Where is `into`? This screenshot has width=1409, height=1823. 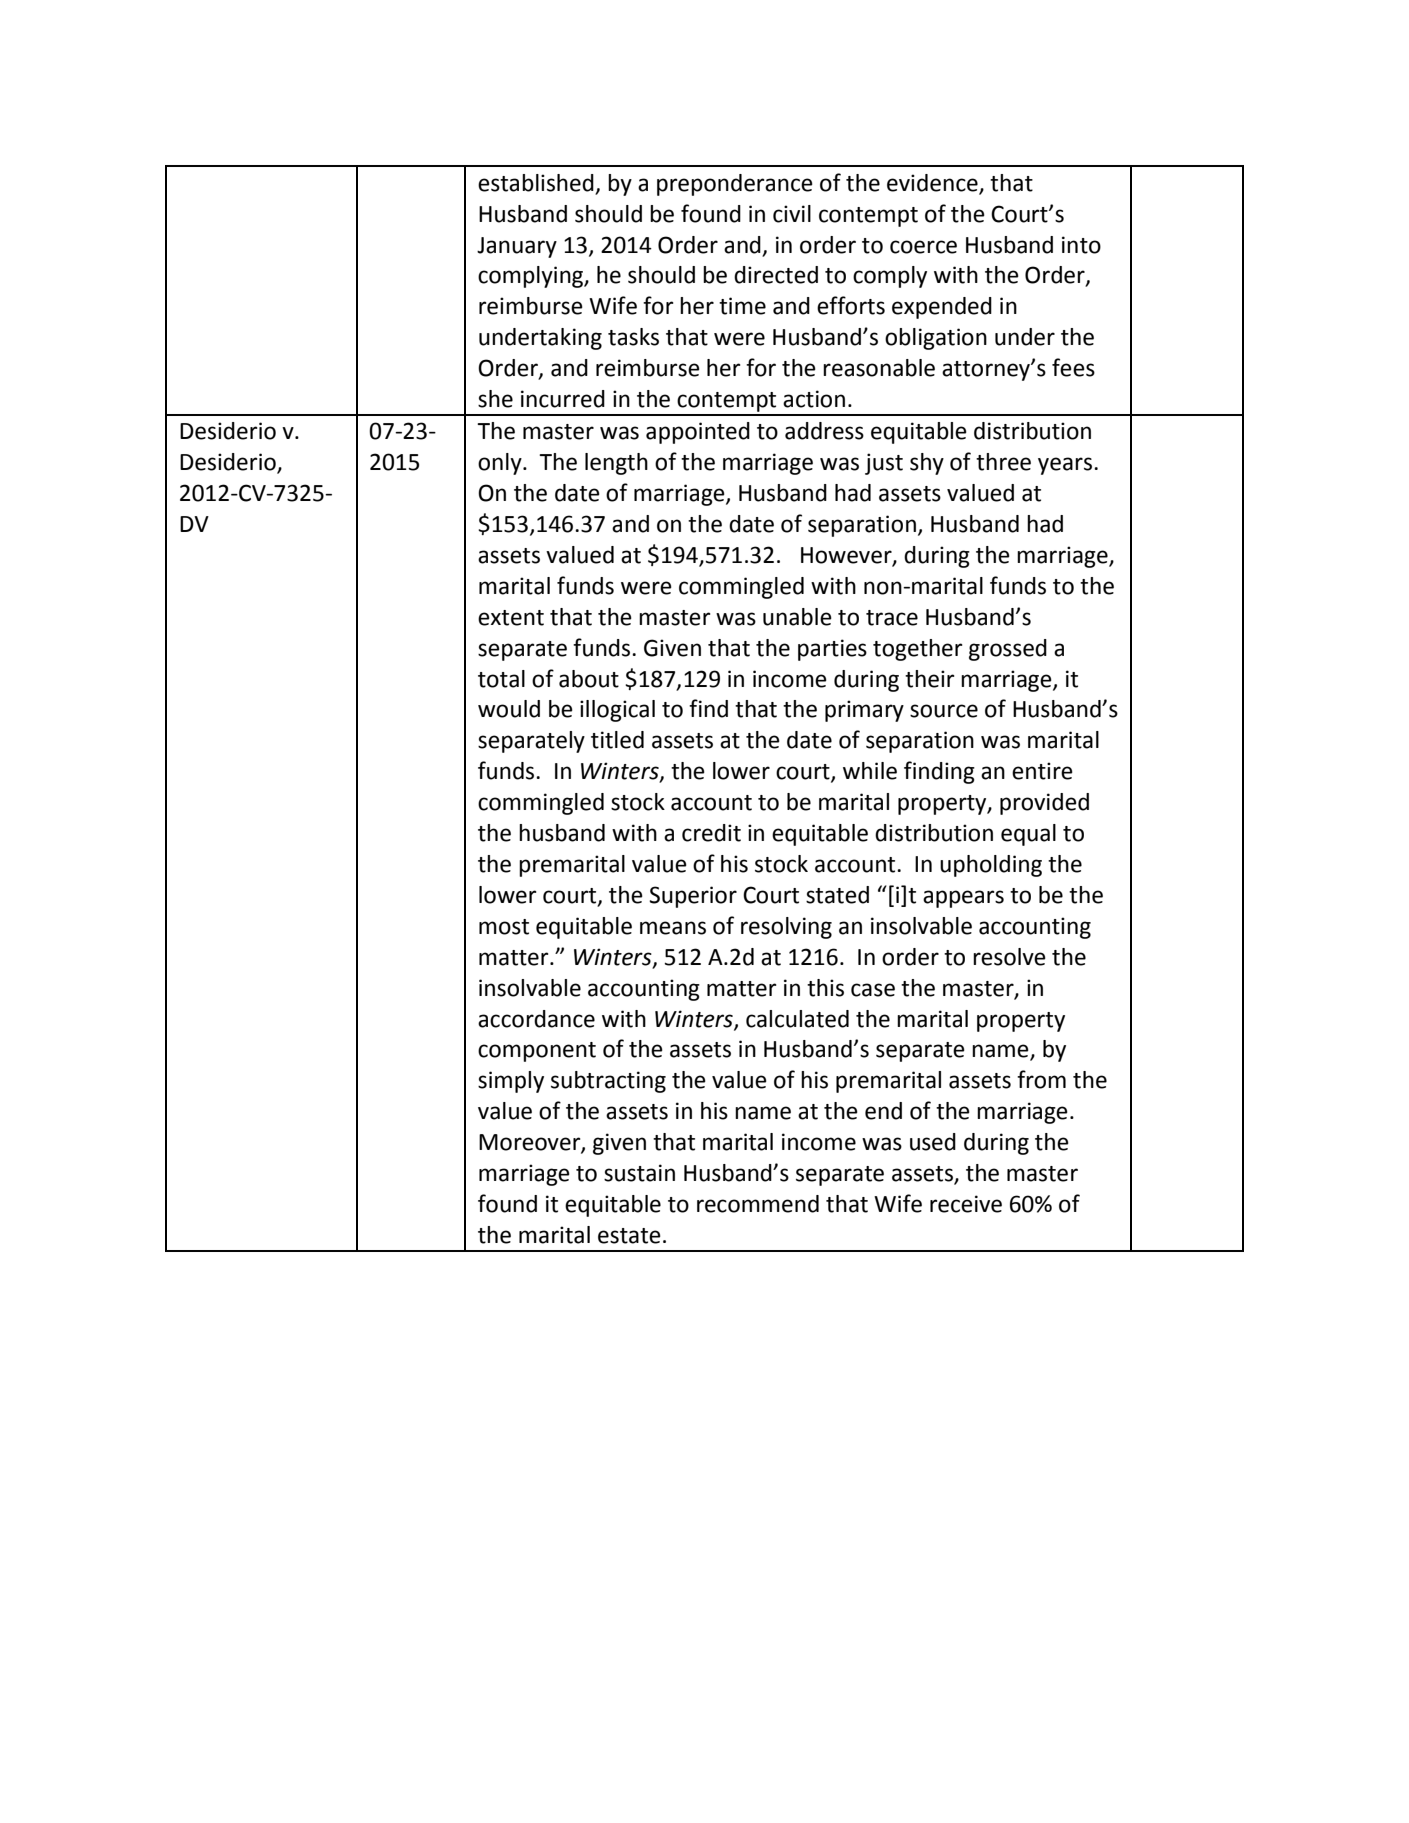 into is located at coordinates (1081, 245).
